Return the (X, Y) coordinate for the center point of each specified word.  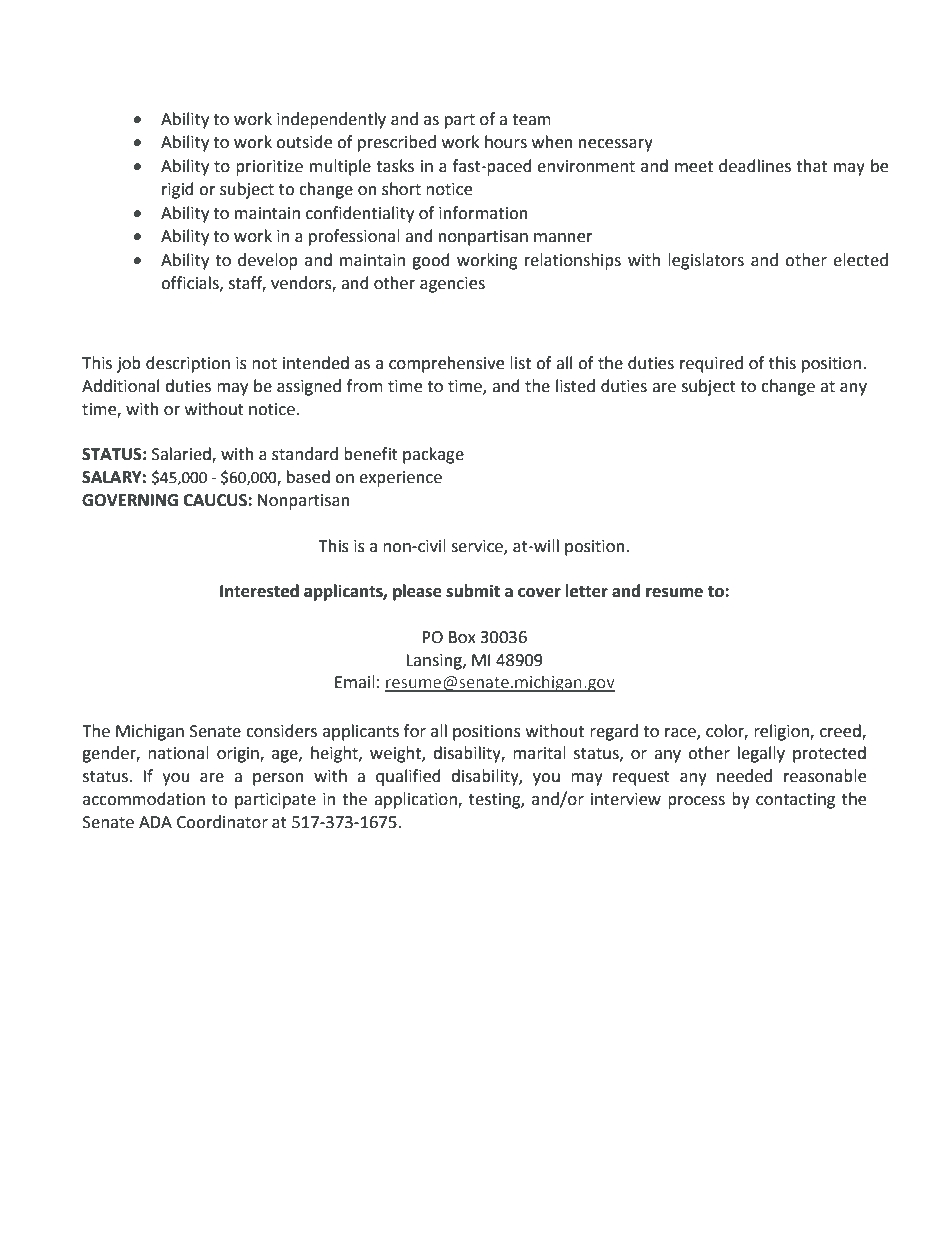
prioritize (269, 168)
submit (473, 591)
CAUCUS (216, 500)
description (188, 364)
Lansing (435, 662)
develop (268, 261)
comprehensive (446, 364)
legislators (706, 261)
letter (586, 591)
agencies (452, 285)
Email (355, 682)
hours (506, 142)
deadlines (755, 166)
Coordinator (222, 822)
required (711, 364)
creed (841, 731)
